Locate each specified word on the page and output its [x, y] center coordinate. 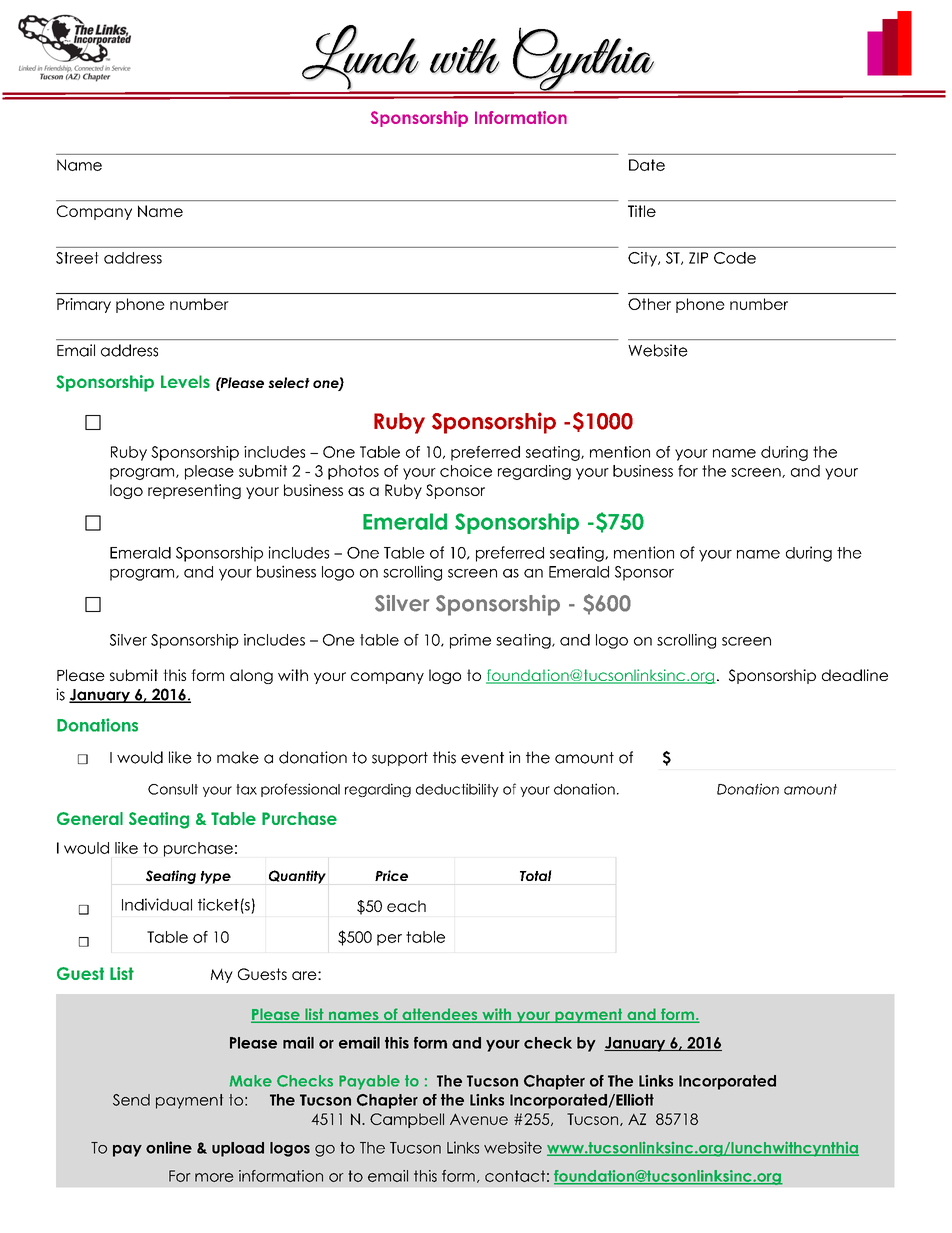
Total [536, 875]
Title [642, 211]
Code [735, 258]
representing [194, 491]
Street [77, 258]
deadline [855, 675]
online [169, 1147]
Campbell [407, 1120]
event [482, 758]
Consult [173, 789]
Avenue [479, 1119]
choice [466, 471]
